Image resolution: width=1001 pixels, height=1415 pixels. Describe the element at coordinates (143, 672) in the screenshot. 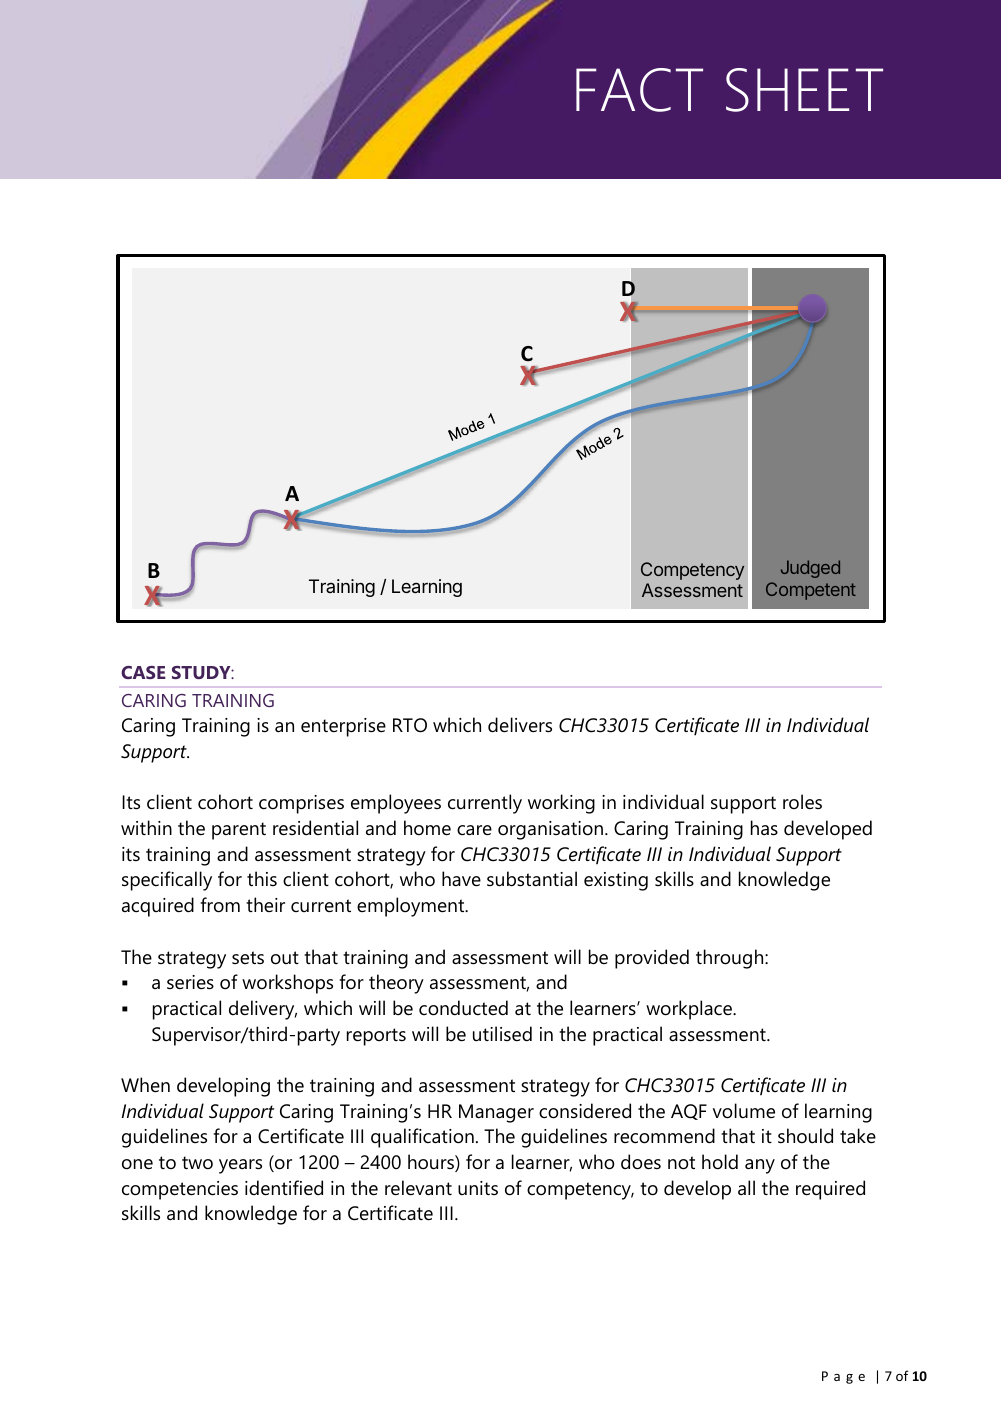

I see `CASE` at that location.
